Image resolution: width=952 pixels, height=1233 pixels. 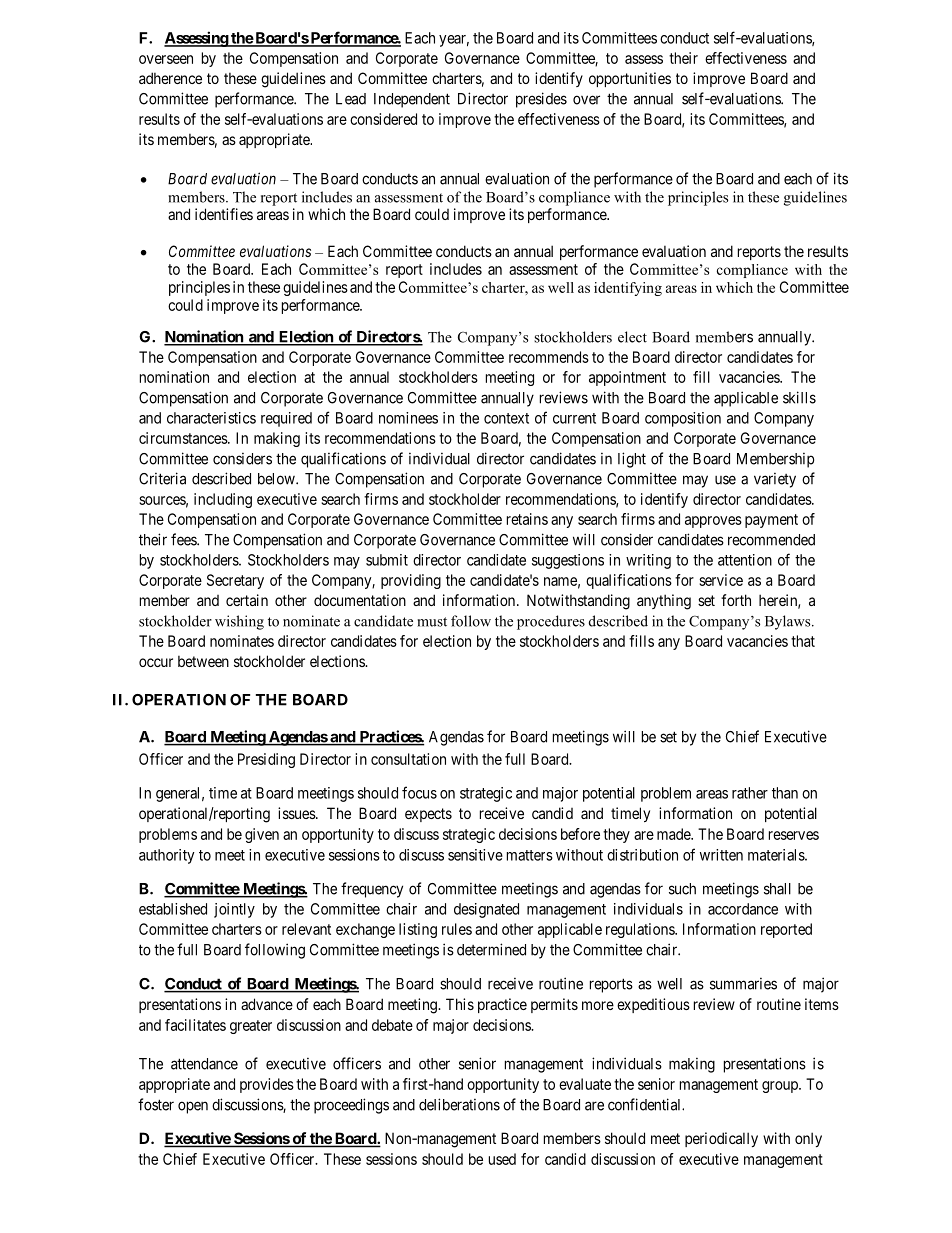 I want to click on presides, so click(x=541, y=100).
